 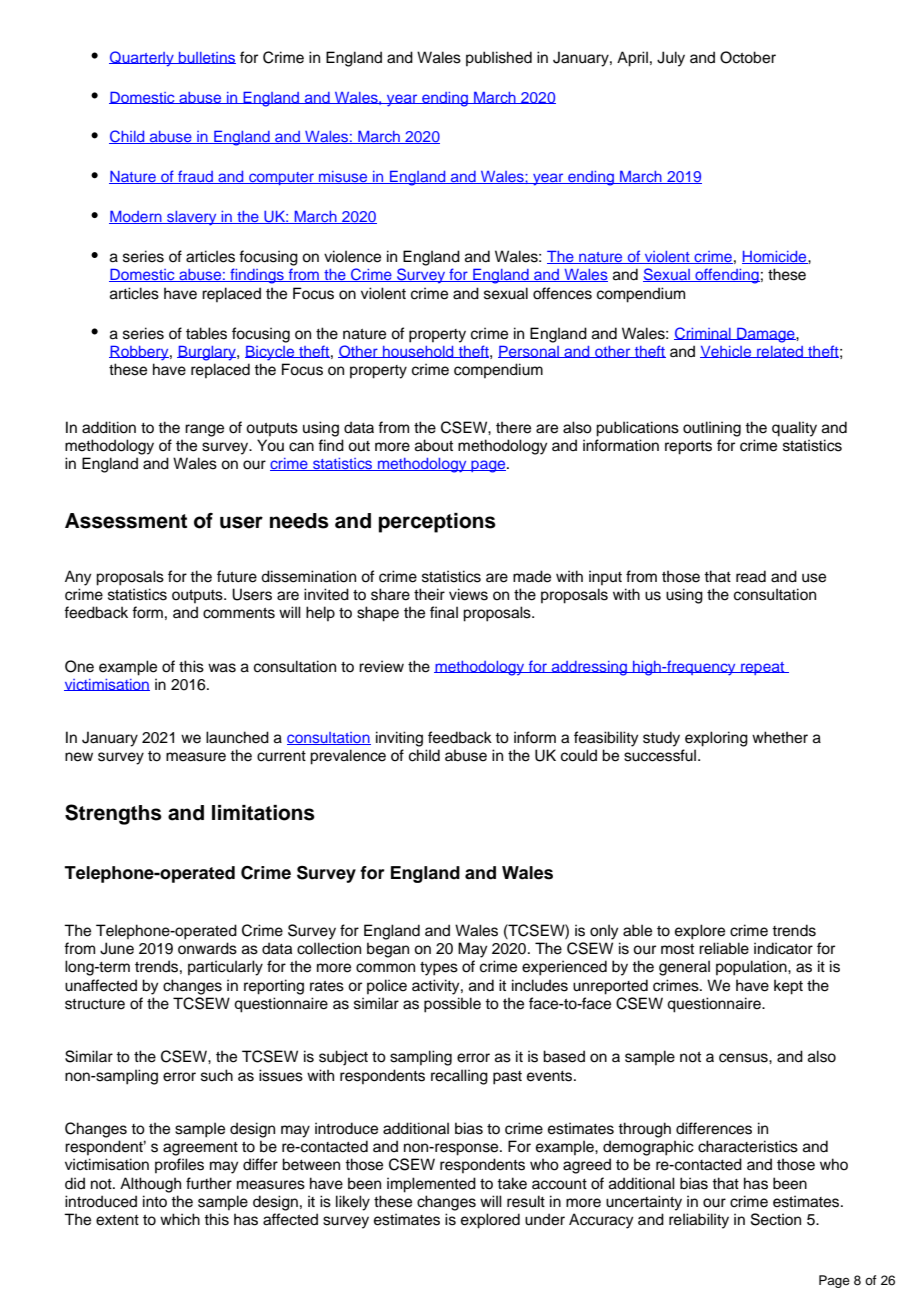 I want to click on reliability, so click(x=699, y=1221).
